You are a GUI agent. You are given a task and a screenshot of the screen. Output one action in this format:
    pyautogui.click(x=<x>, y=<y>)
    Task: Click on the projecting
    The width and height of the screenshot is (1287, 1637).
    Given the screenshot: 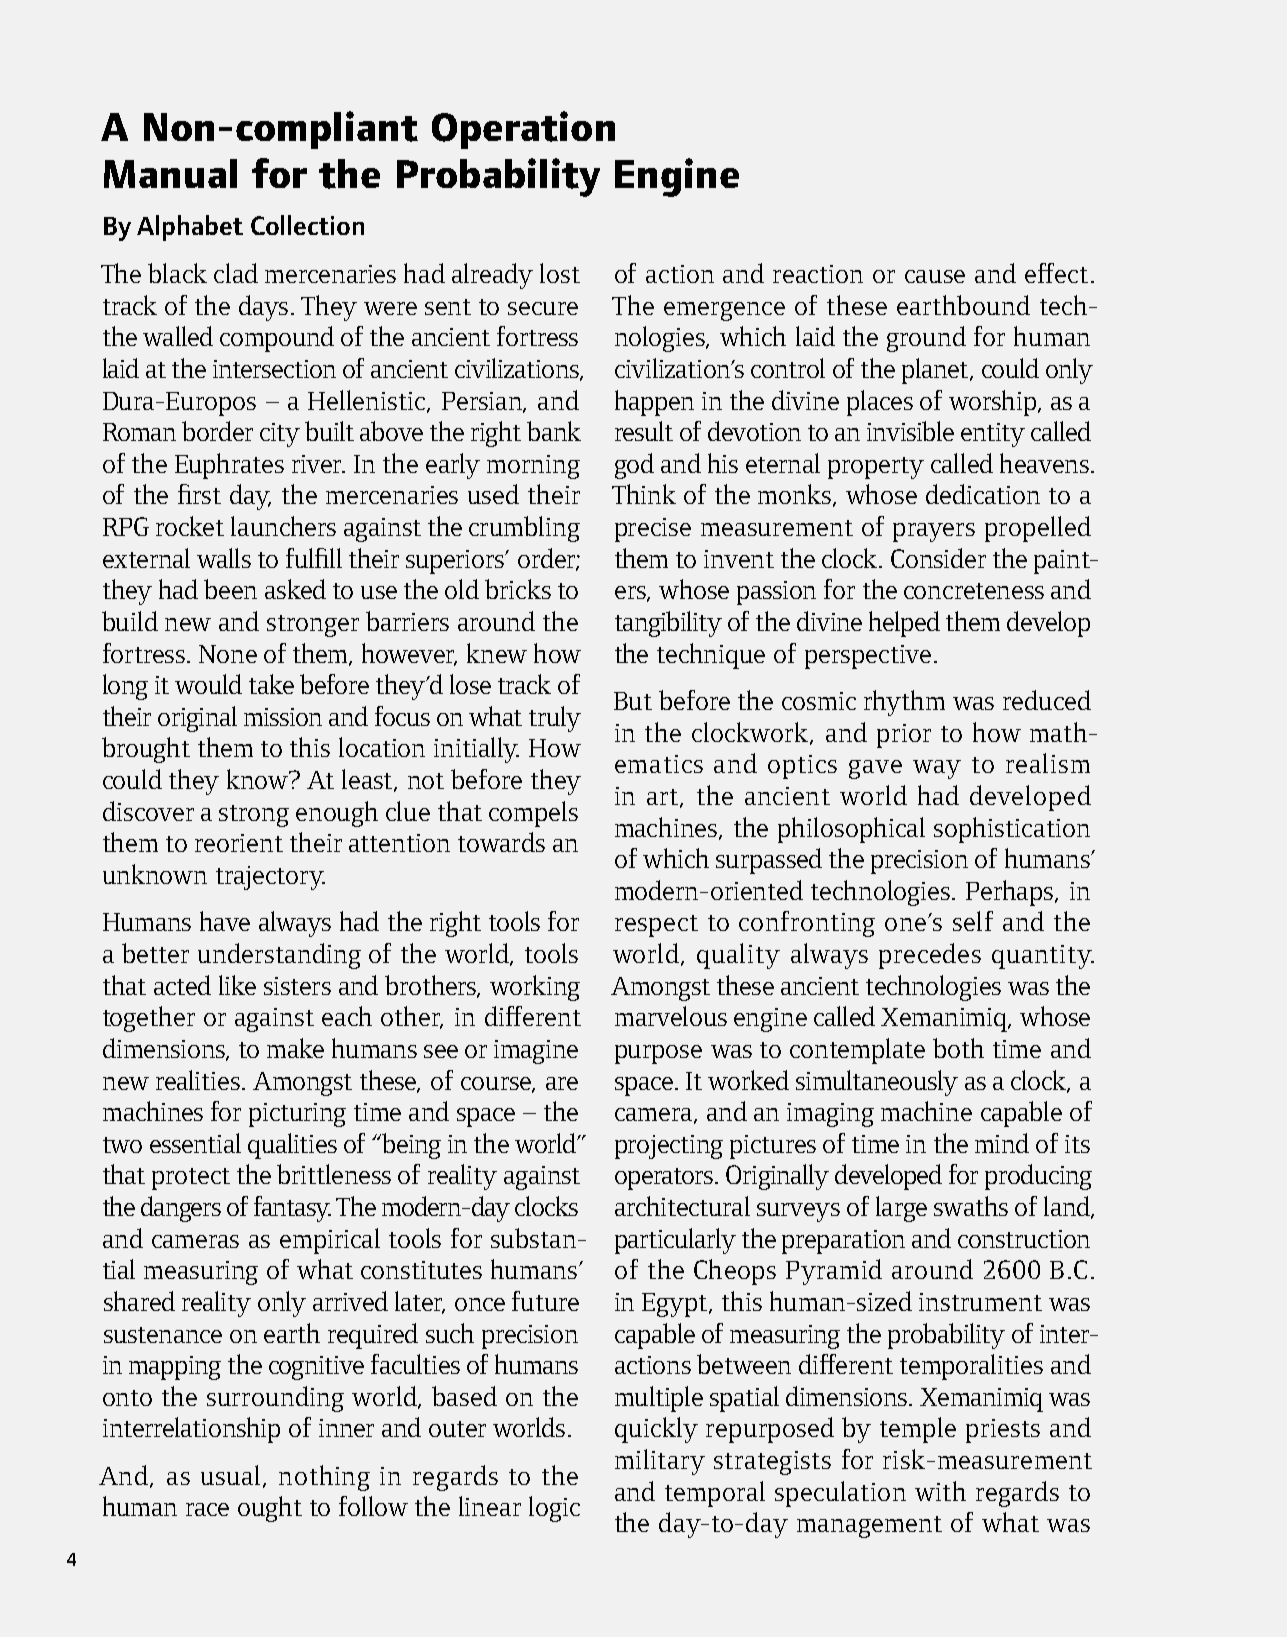 What is the action you would take?
    pyautogui.click(x=669, y=1147)
